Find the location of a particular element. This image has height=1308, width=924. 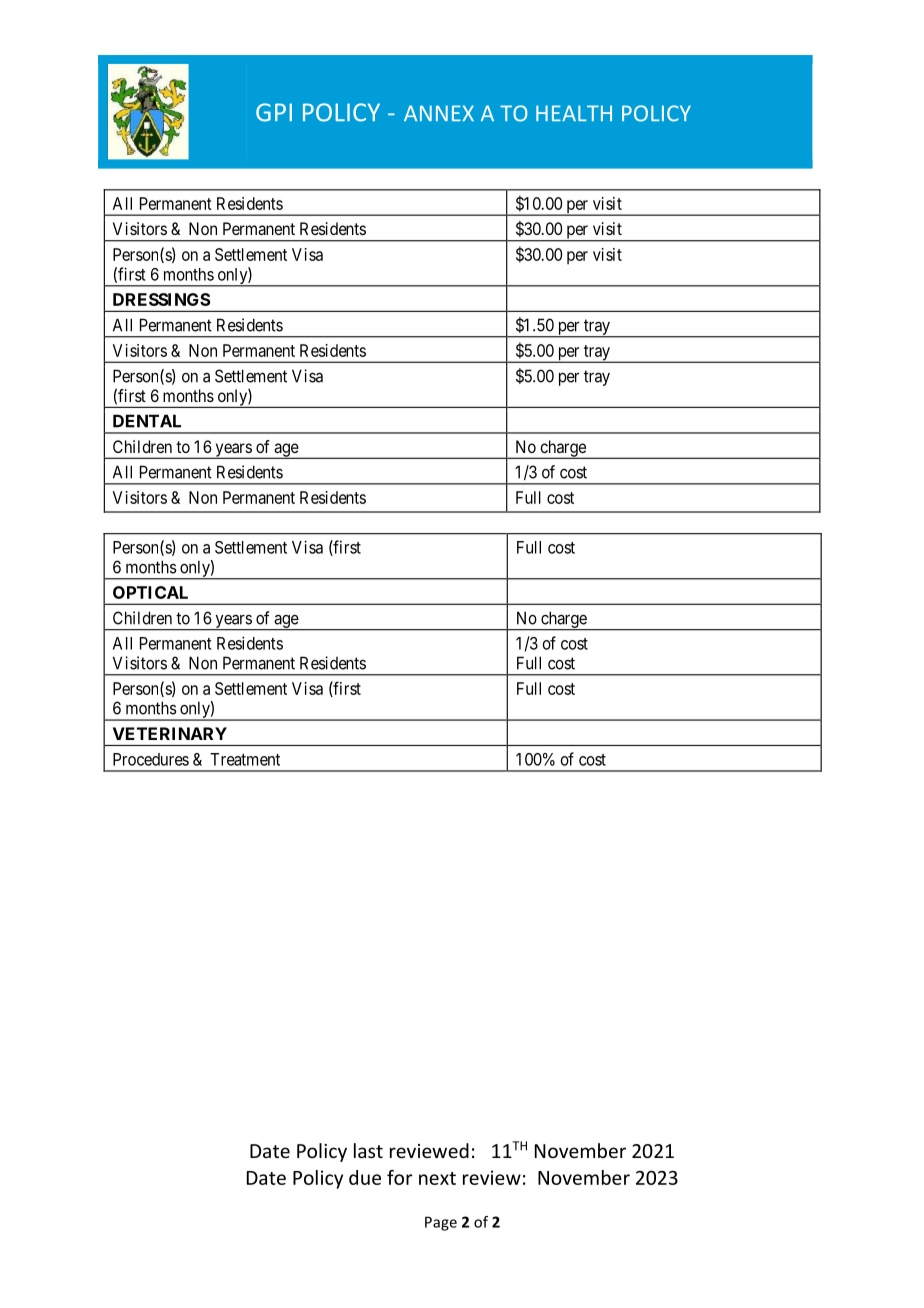

Page is located at coordinates (441, 1223).
